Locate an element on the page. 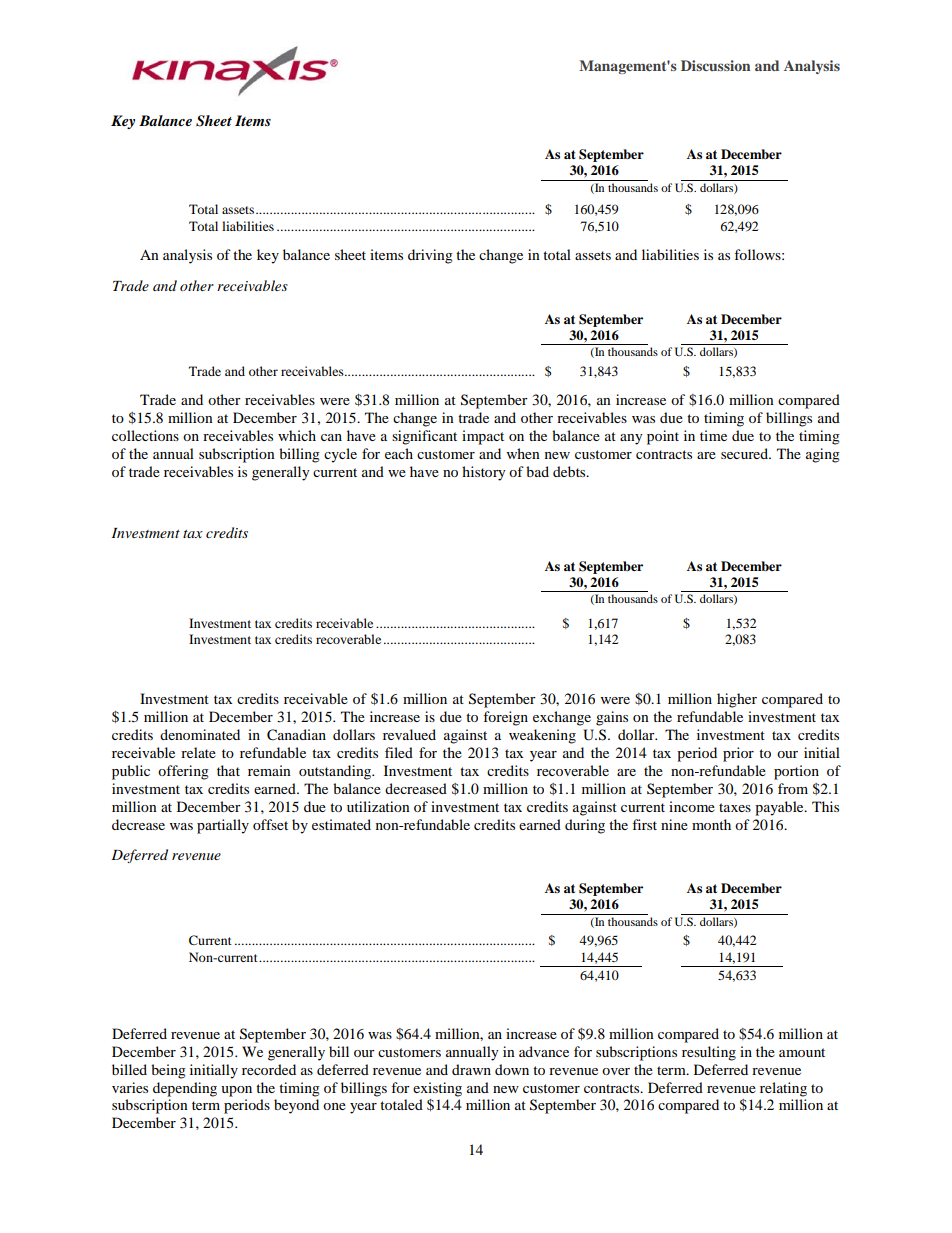  driving is located at coordinates (430, 256).
